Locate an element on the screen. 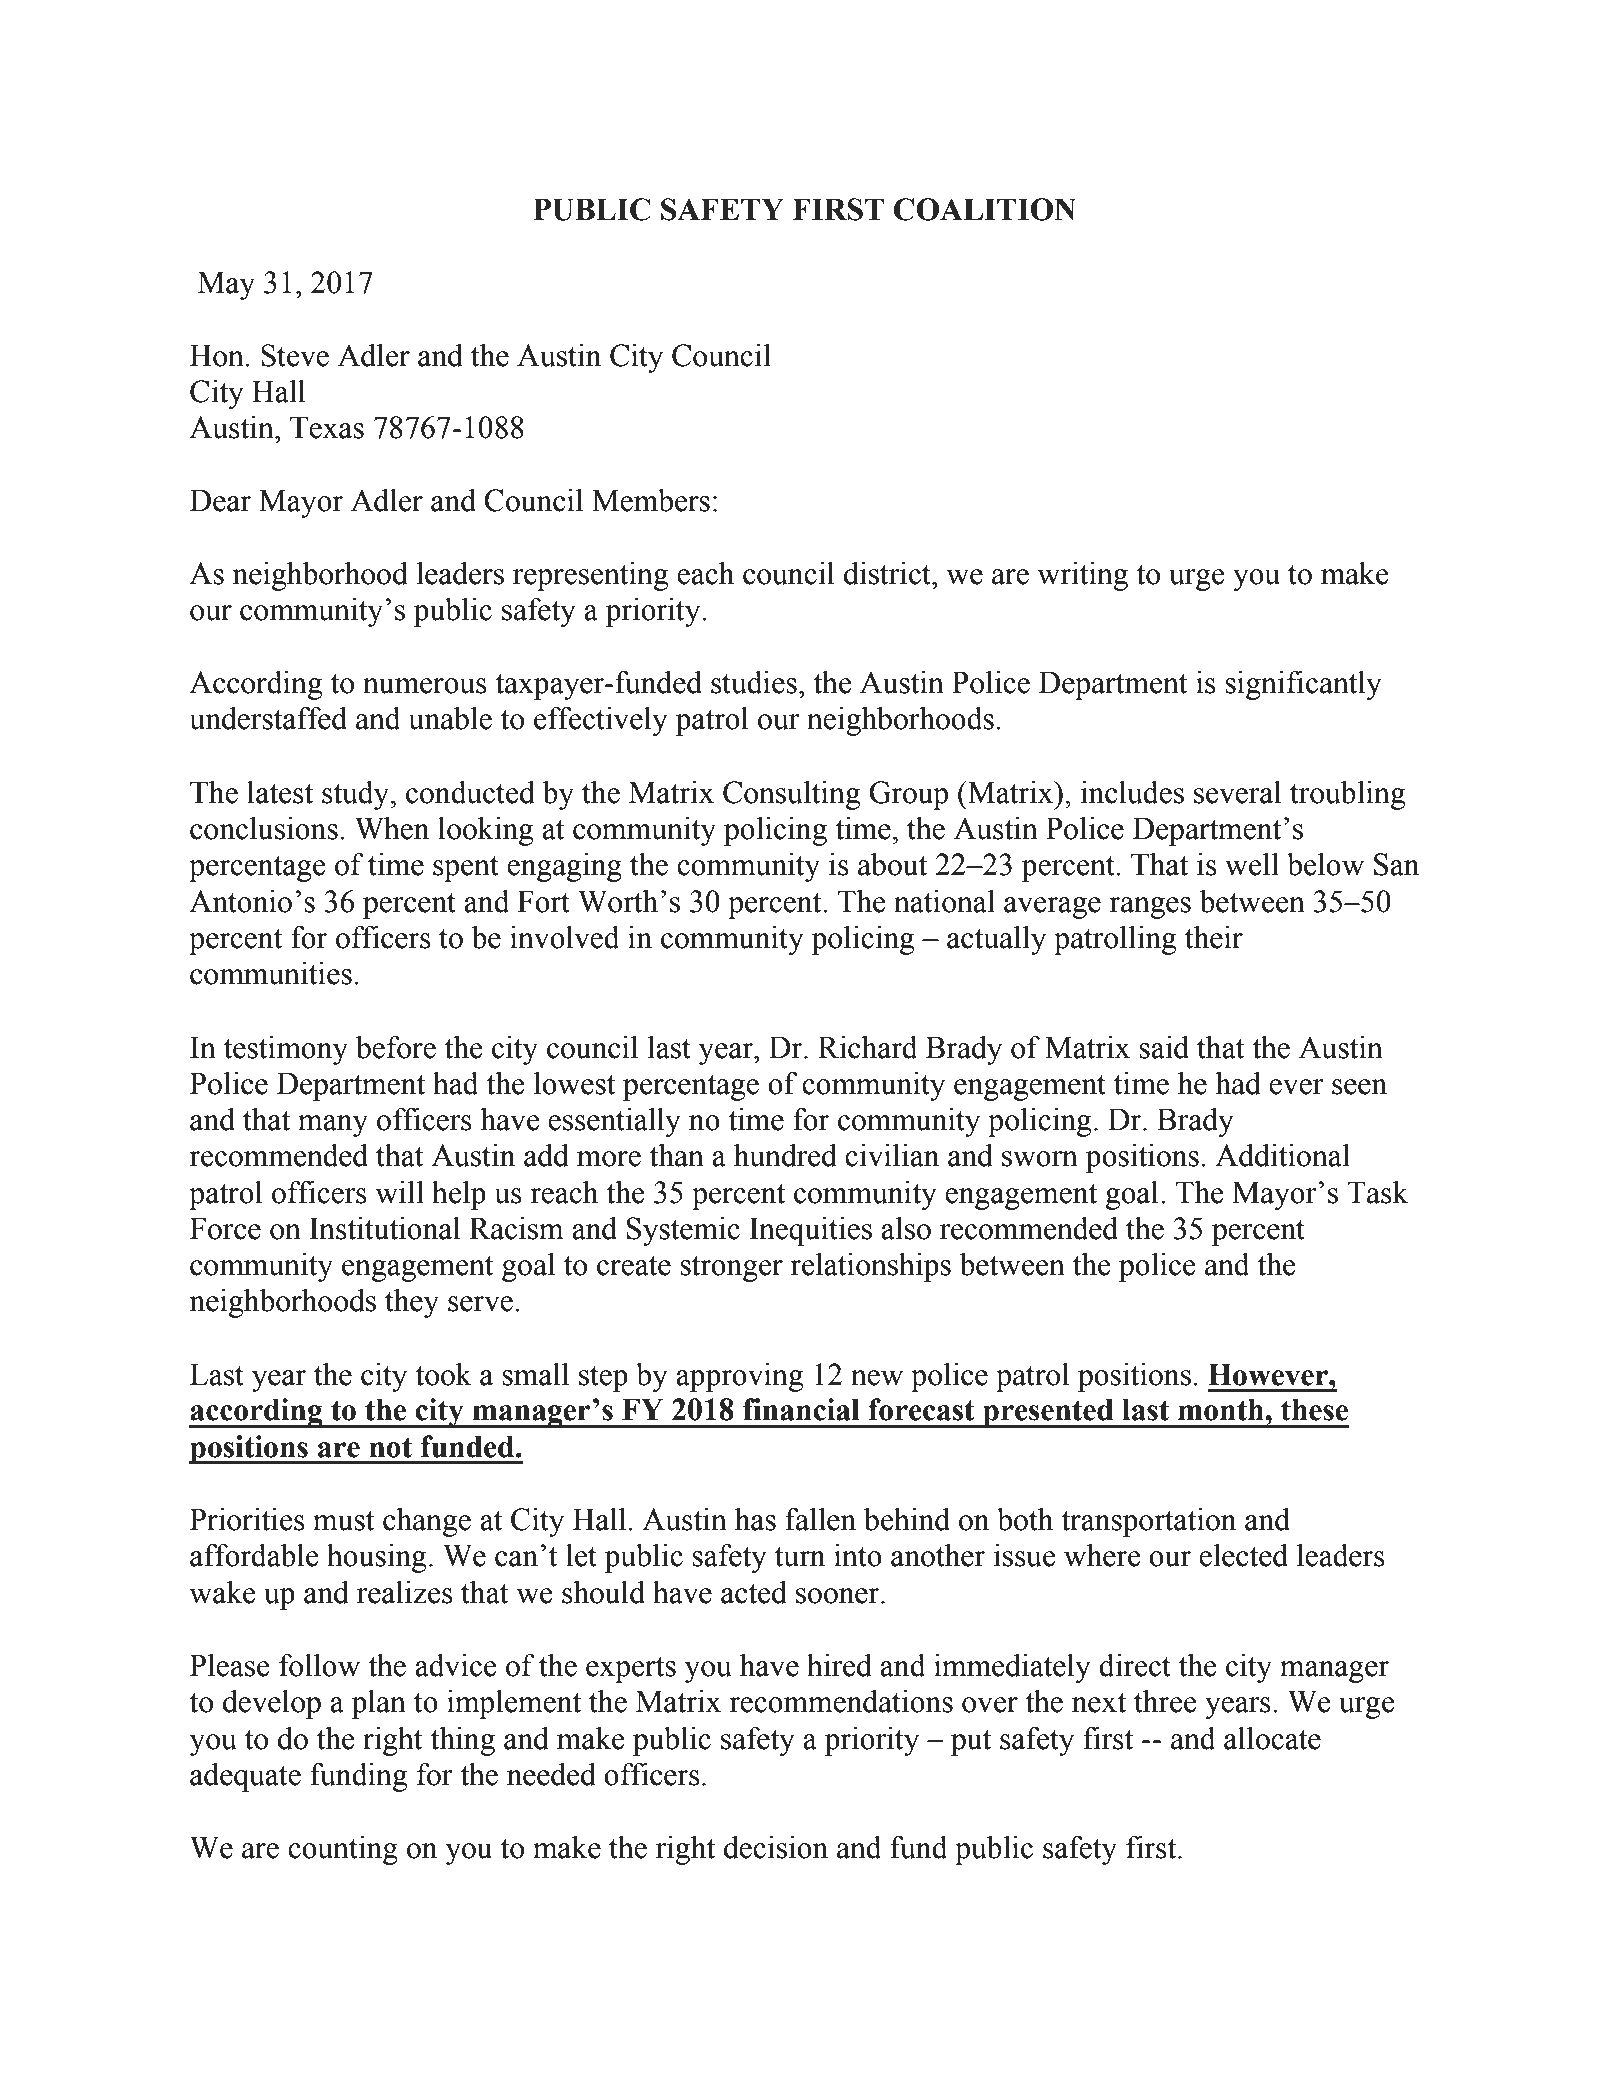 This screenshot has width=1609, height=2083. counting is located at coordinates (343, 1850).
